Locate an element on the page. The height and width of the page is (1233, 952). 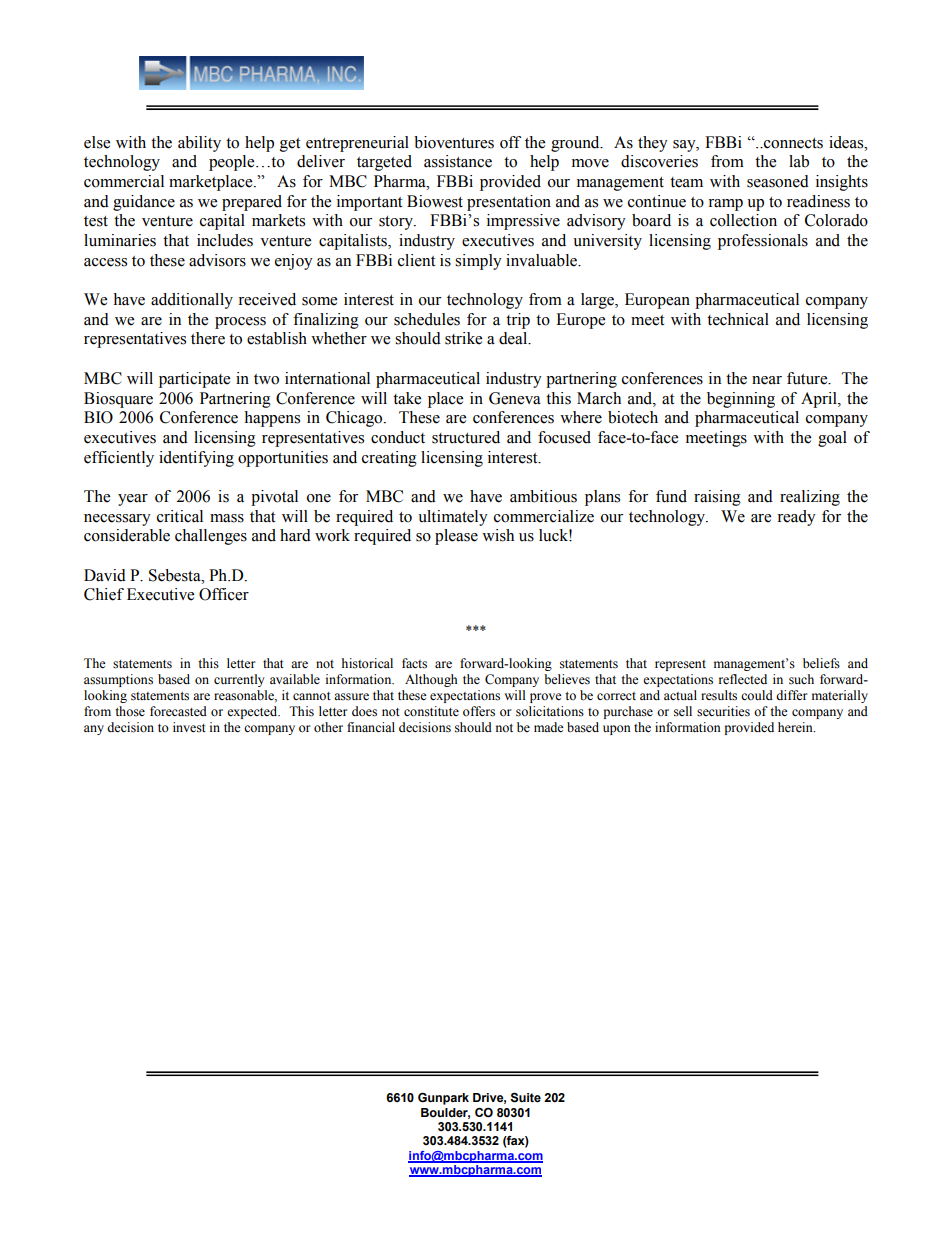
assistance is located at coordinates (458, 161).
